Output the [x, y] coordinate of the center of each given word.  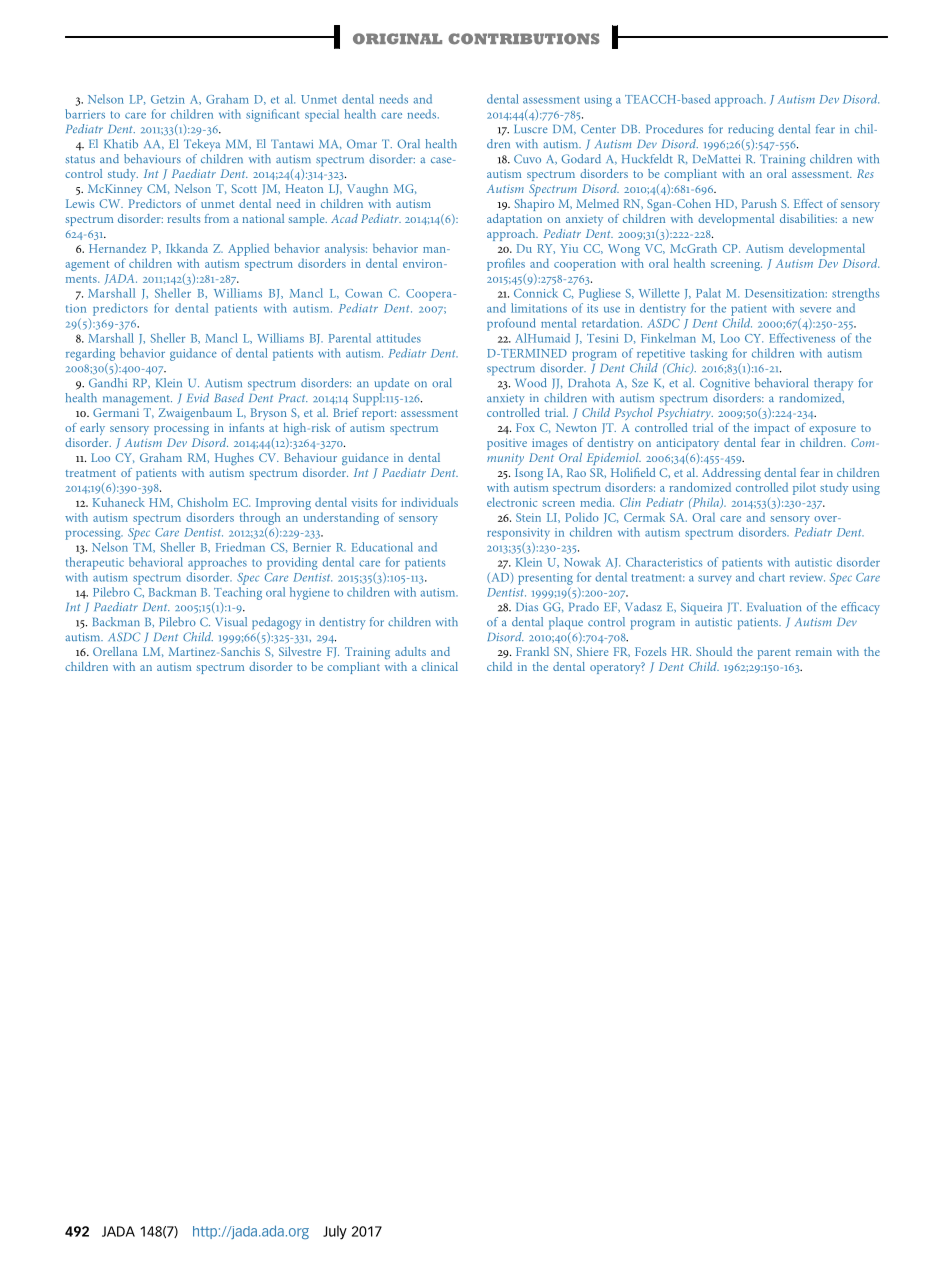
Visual [231, 621]
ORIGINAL [397, 39]
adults [410, 651]
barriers [85, 114]
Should [714, 651]
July [335, 1232]
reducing [751, 130]
